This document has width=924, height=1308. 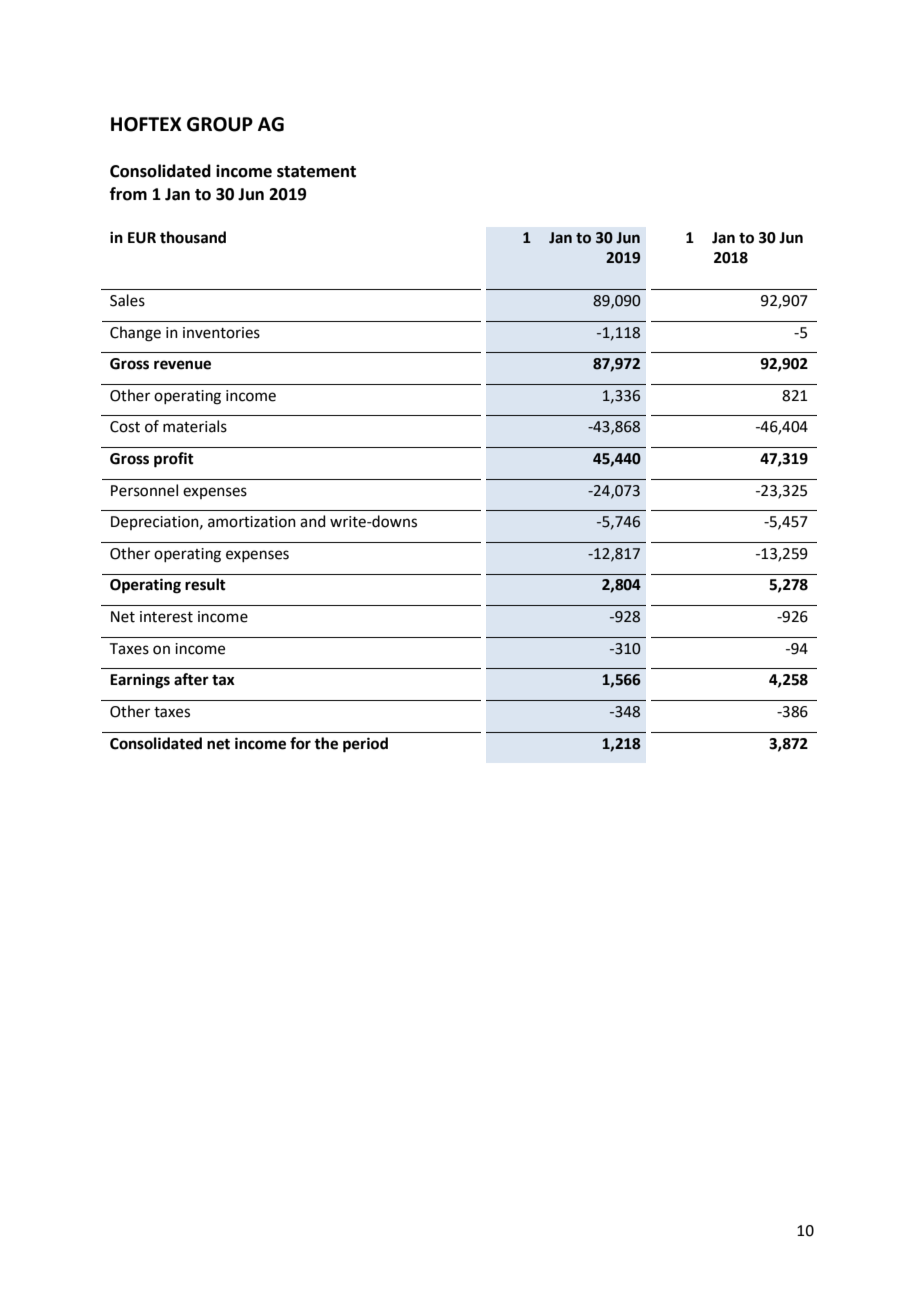 I want to click on amortization, so click(x=252, y=522).
